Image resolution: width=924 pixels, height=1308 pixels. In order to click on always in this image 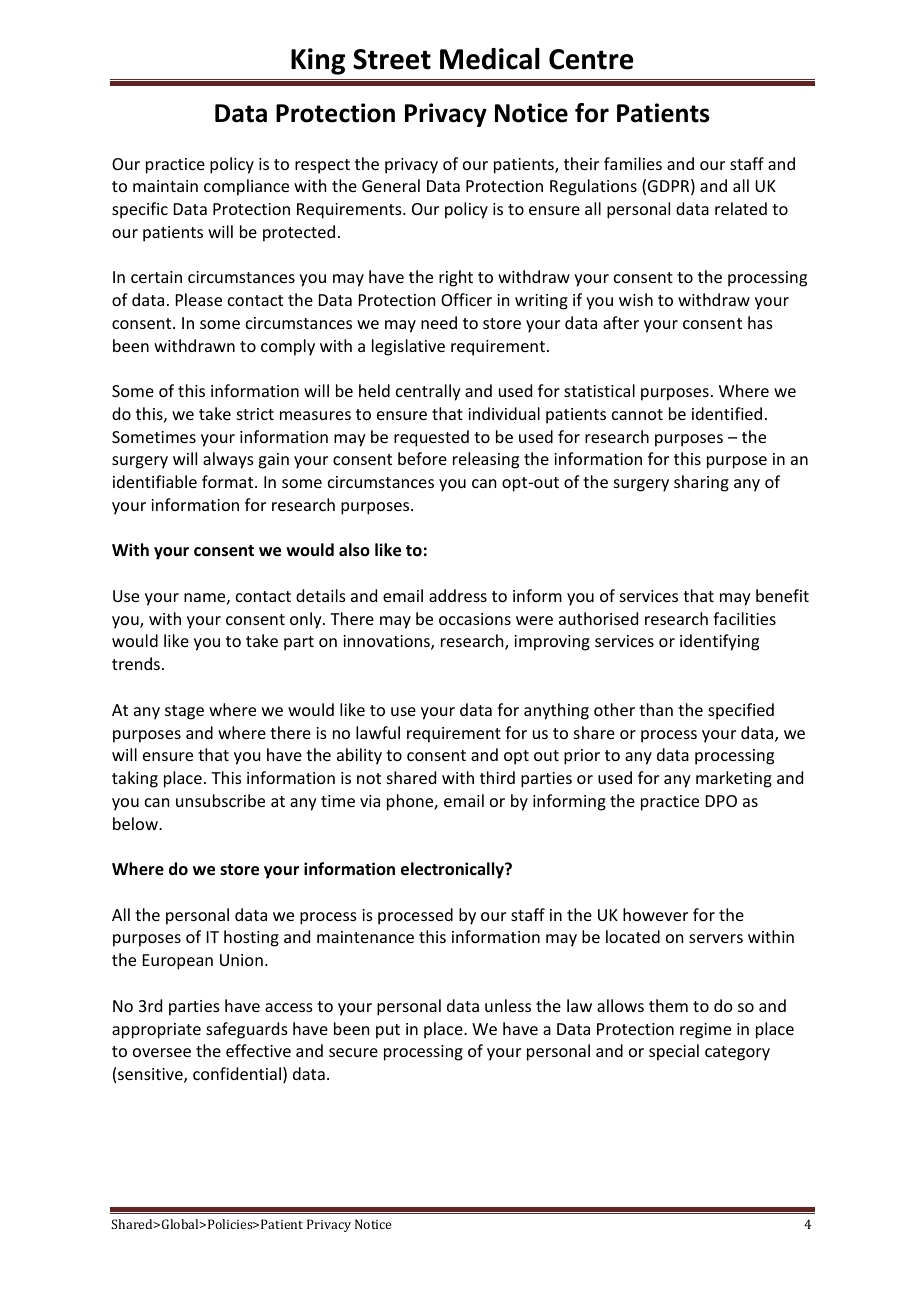, I will do `click(228, 460)`.
